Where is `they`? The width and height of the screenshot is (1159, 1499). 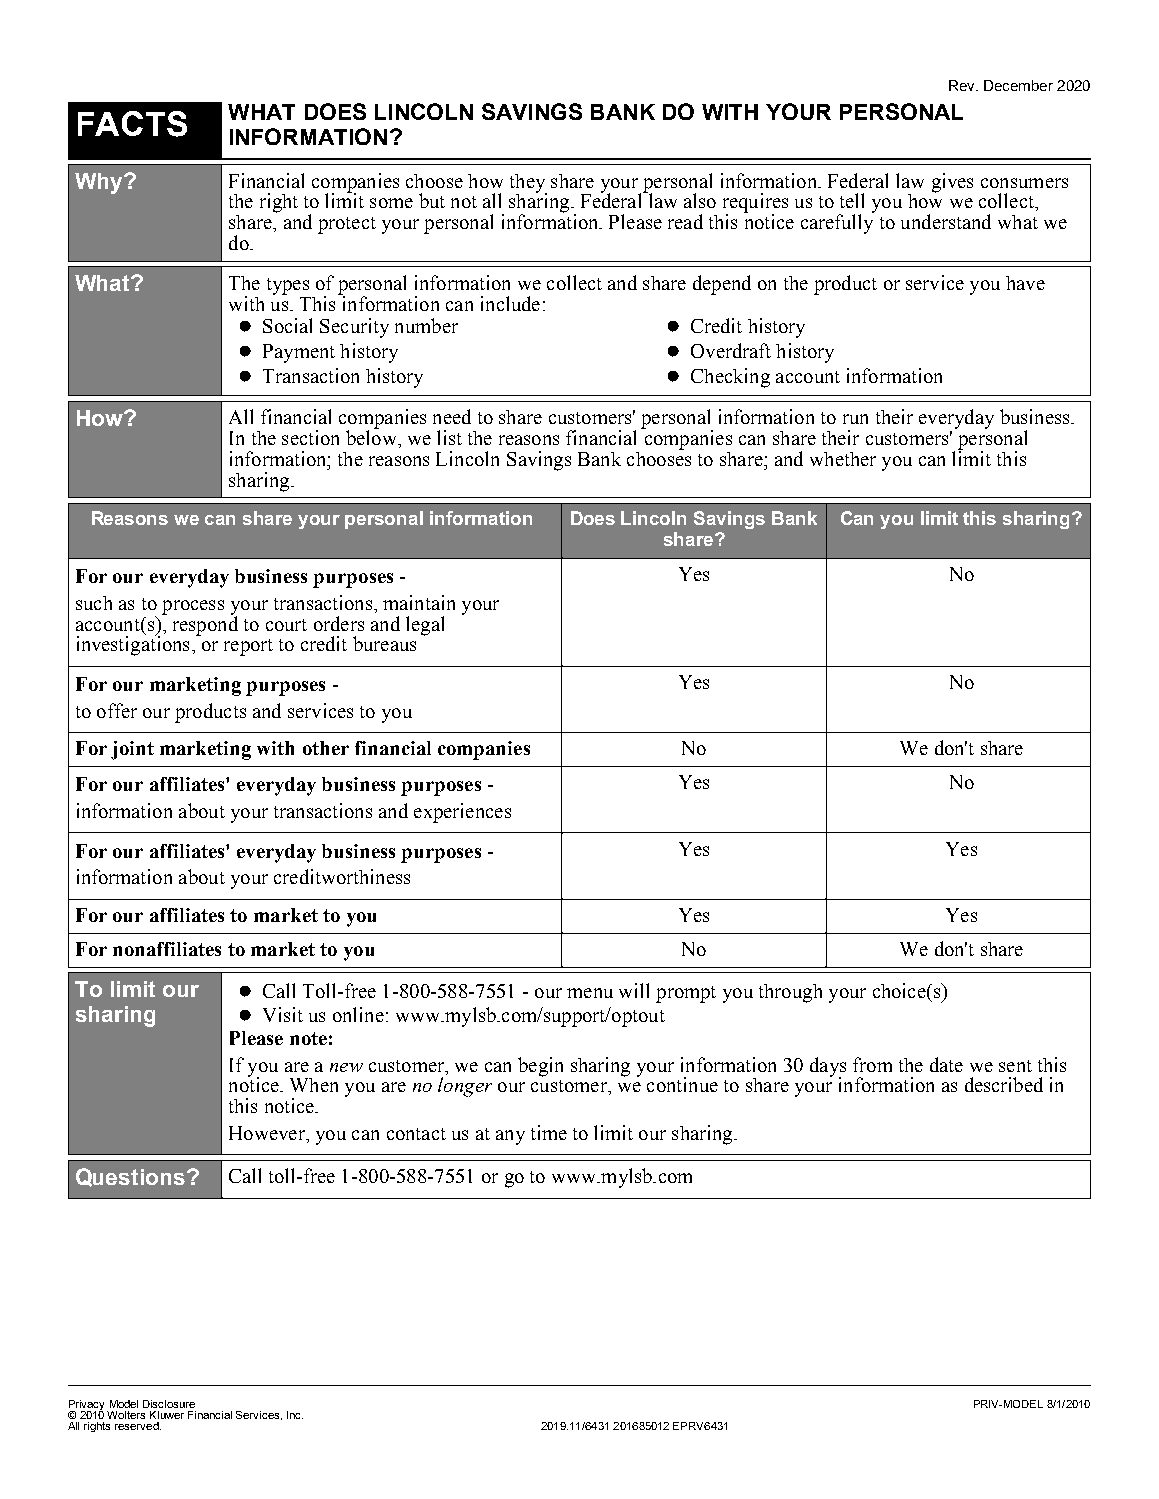 they is located at coordinates (528, 184).
